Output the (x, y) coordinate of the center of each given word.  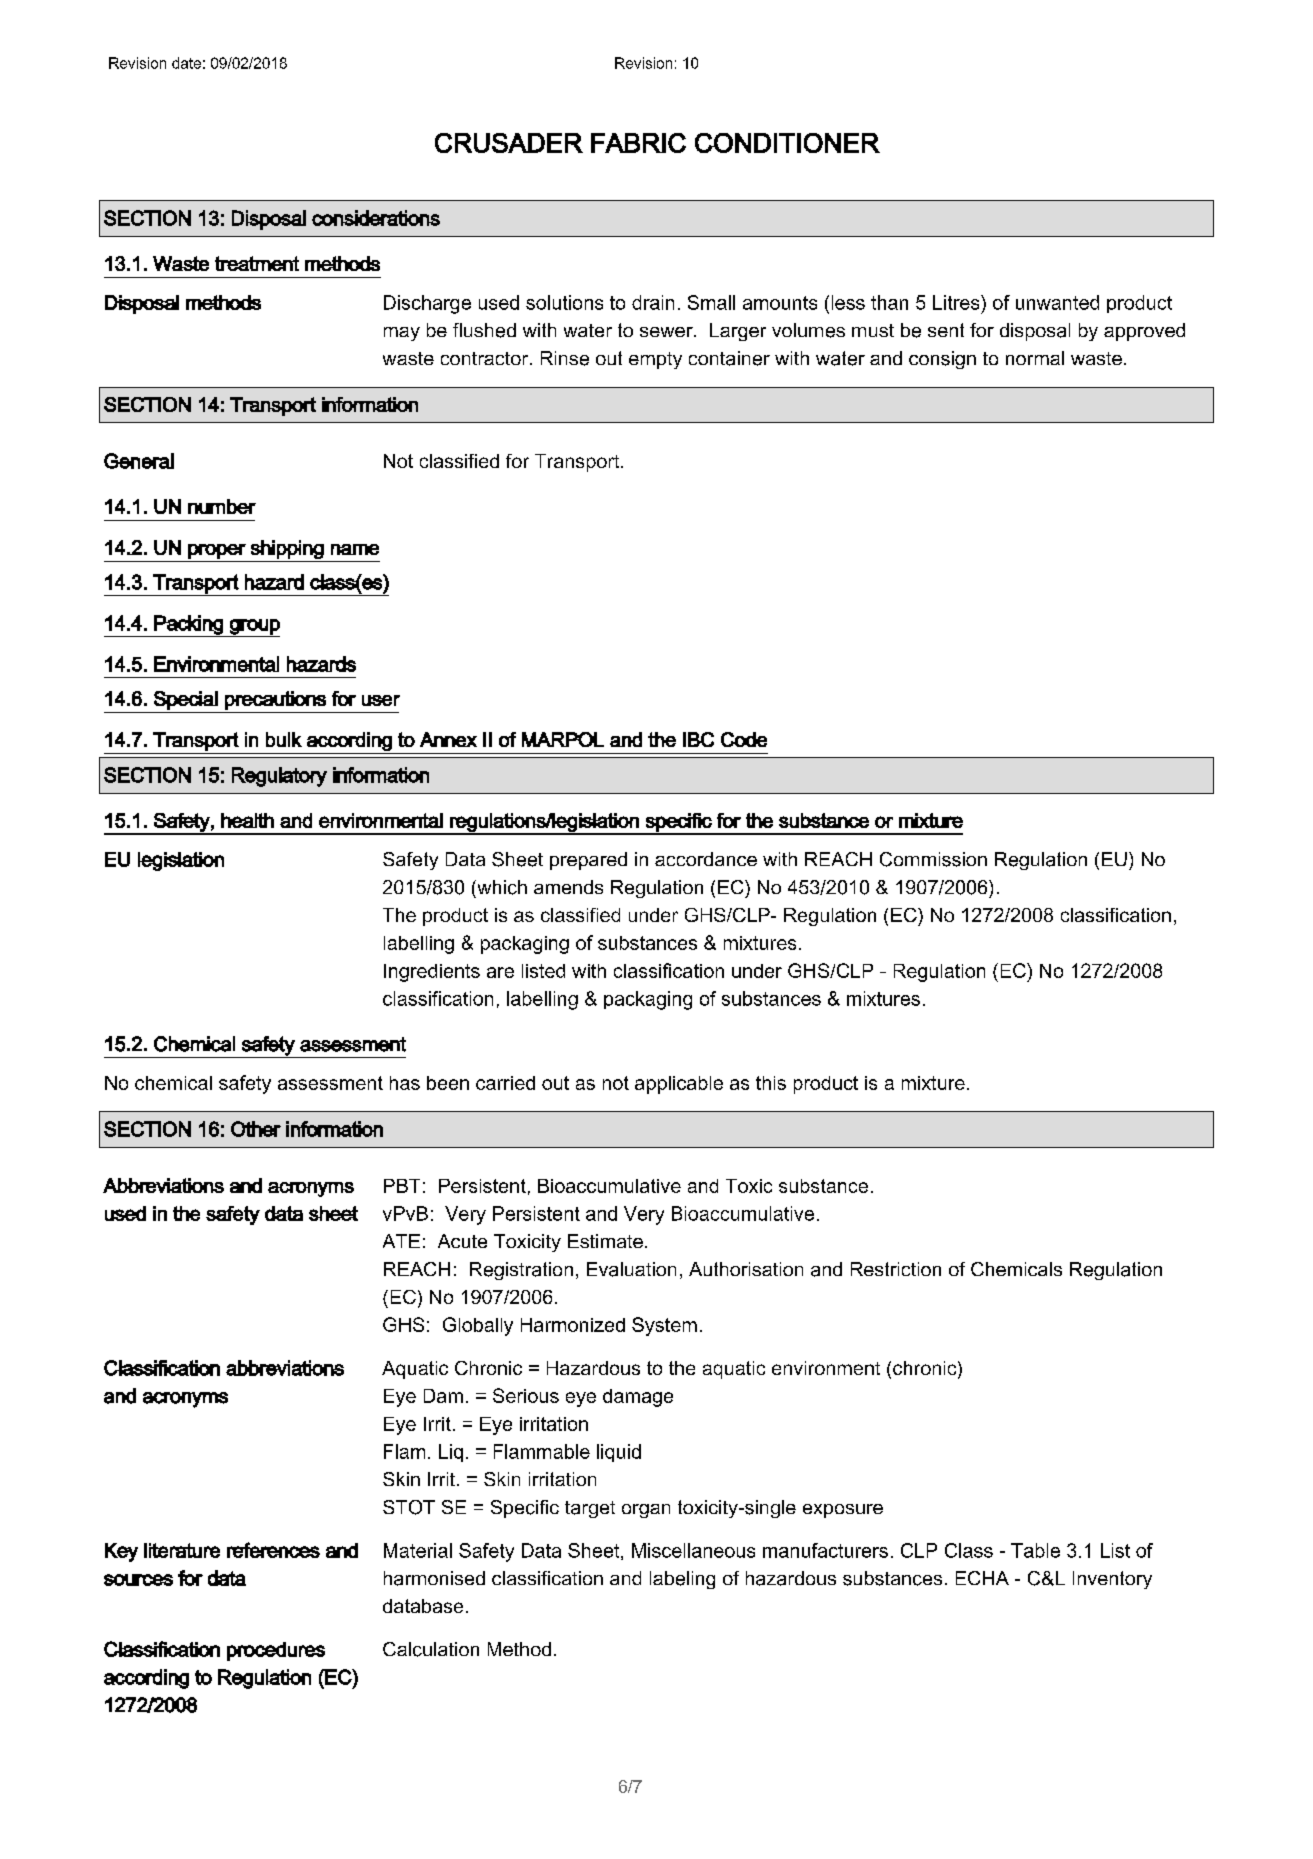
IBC (698, 739)
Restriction (896, 1269)
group (254, 628)
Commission (933, 859)
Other (256, 1129)
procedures (276, 1651)
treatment (257, 263)
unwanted (1057, 302)
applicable (679, 1085)
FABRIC (638, 143)
